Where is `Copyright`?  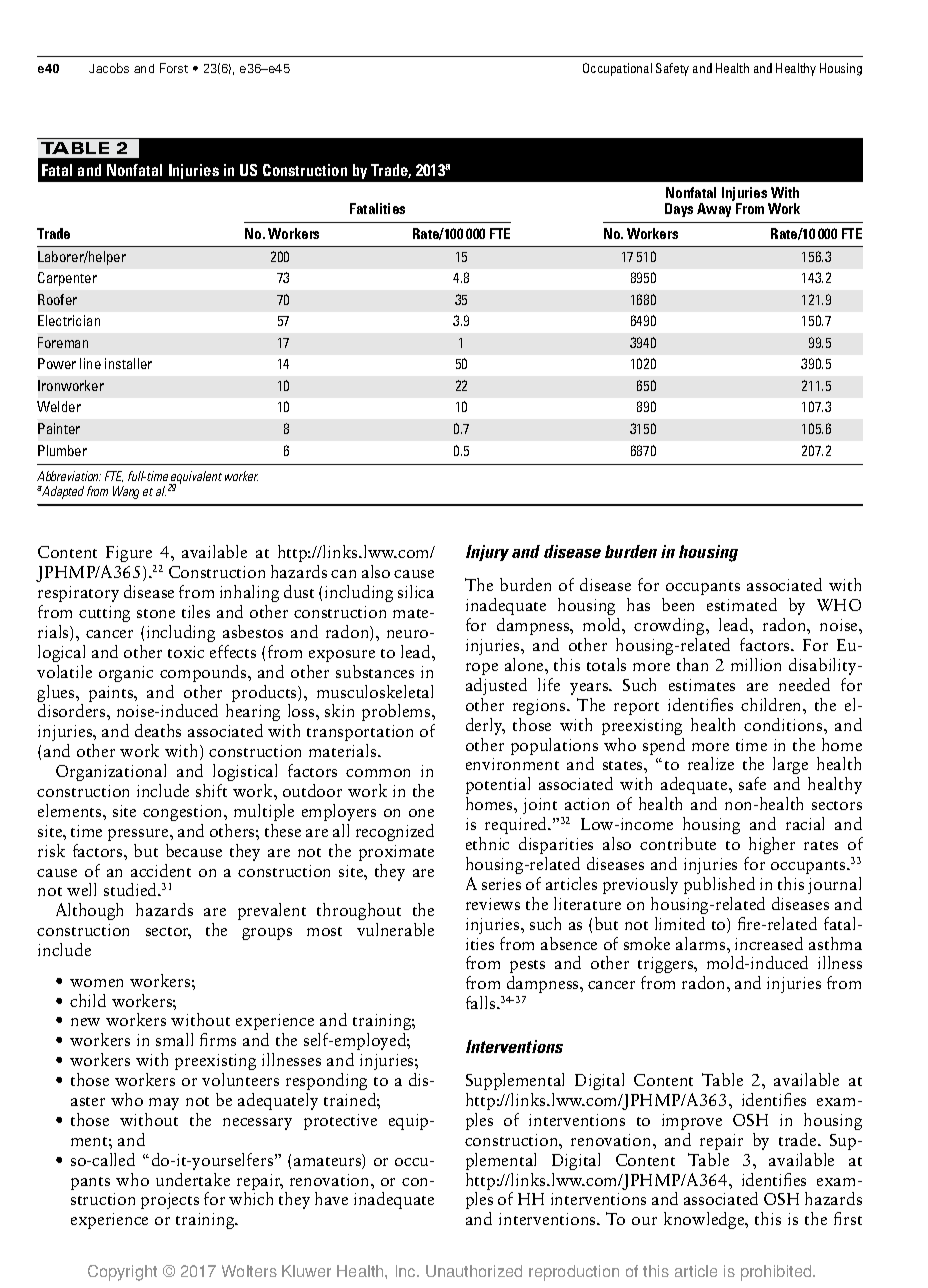 Copyright is located at coordinates (122, 1273).
